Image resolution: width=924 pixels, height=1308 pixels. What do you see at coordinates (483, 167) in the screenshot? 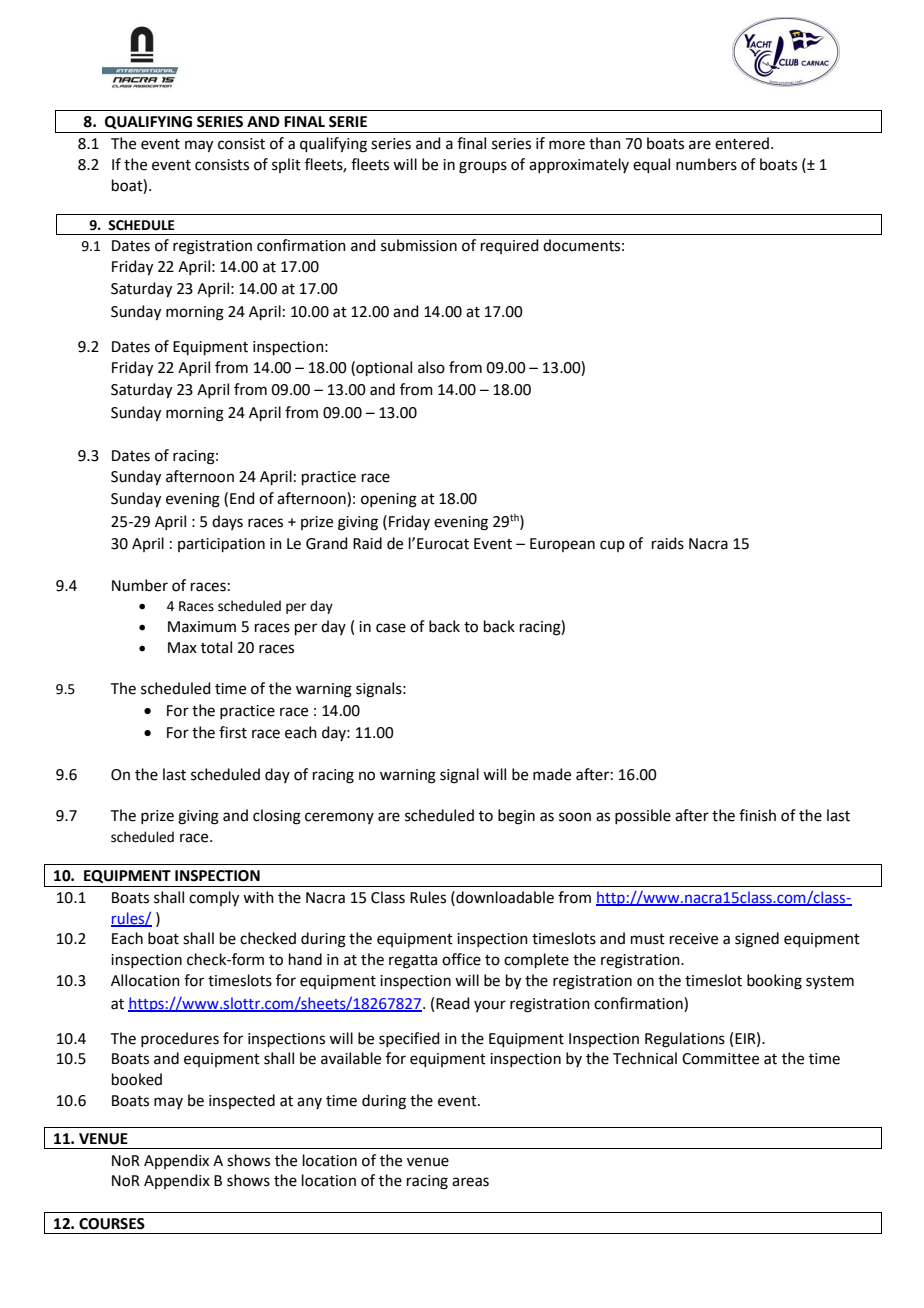
I see `groups` at bounding box center [483, 167].
